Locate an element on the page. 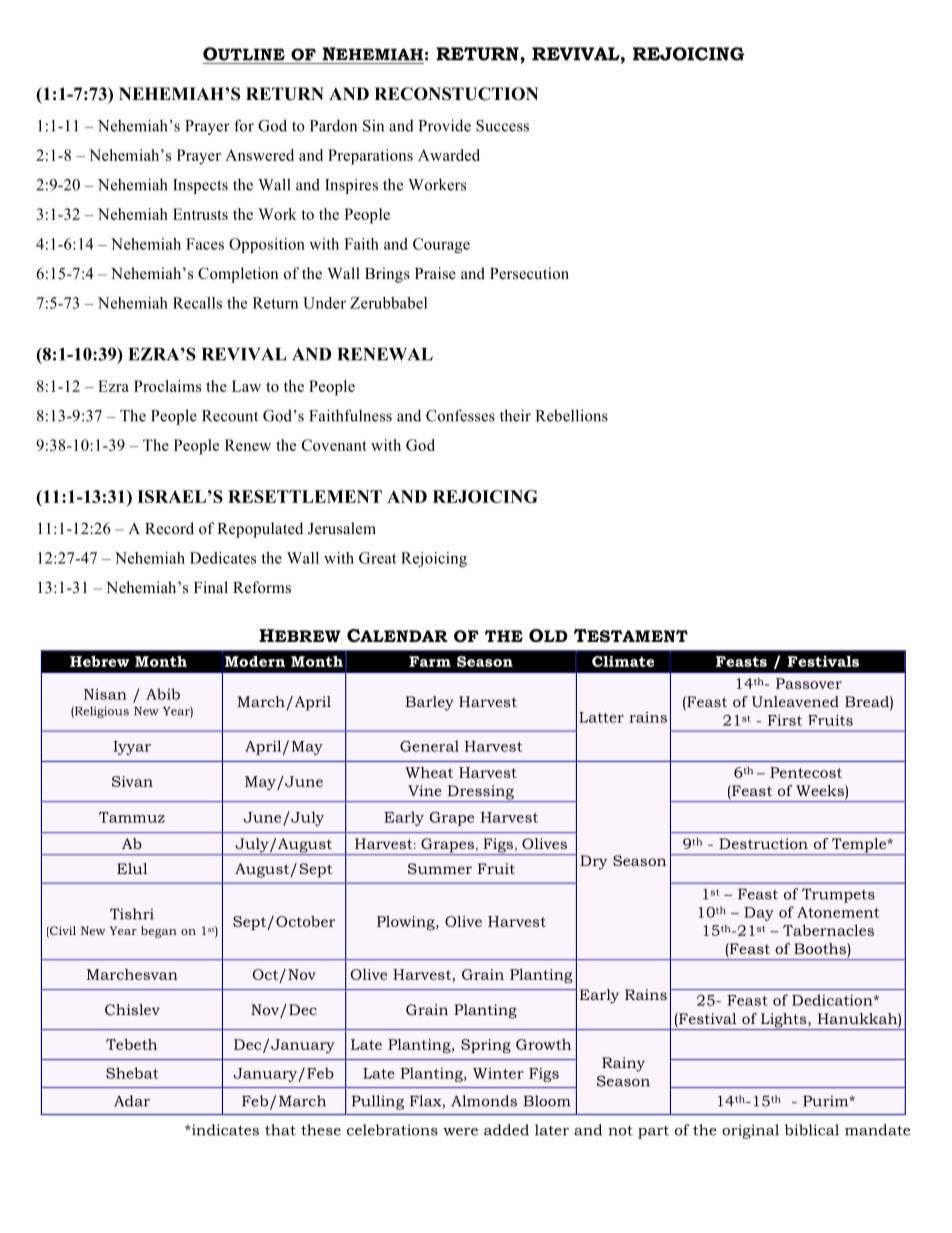  Final is located at coordinates (211, 587).
